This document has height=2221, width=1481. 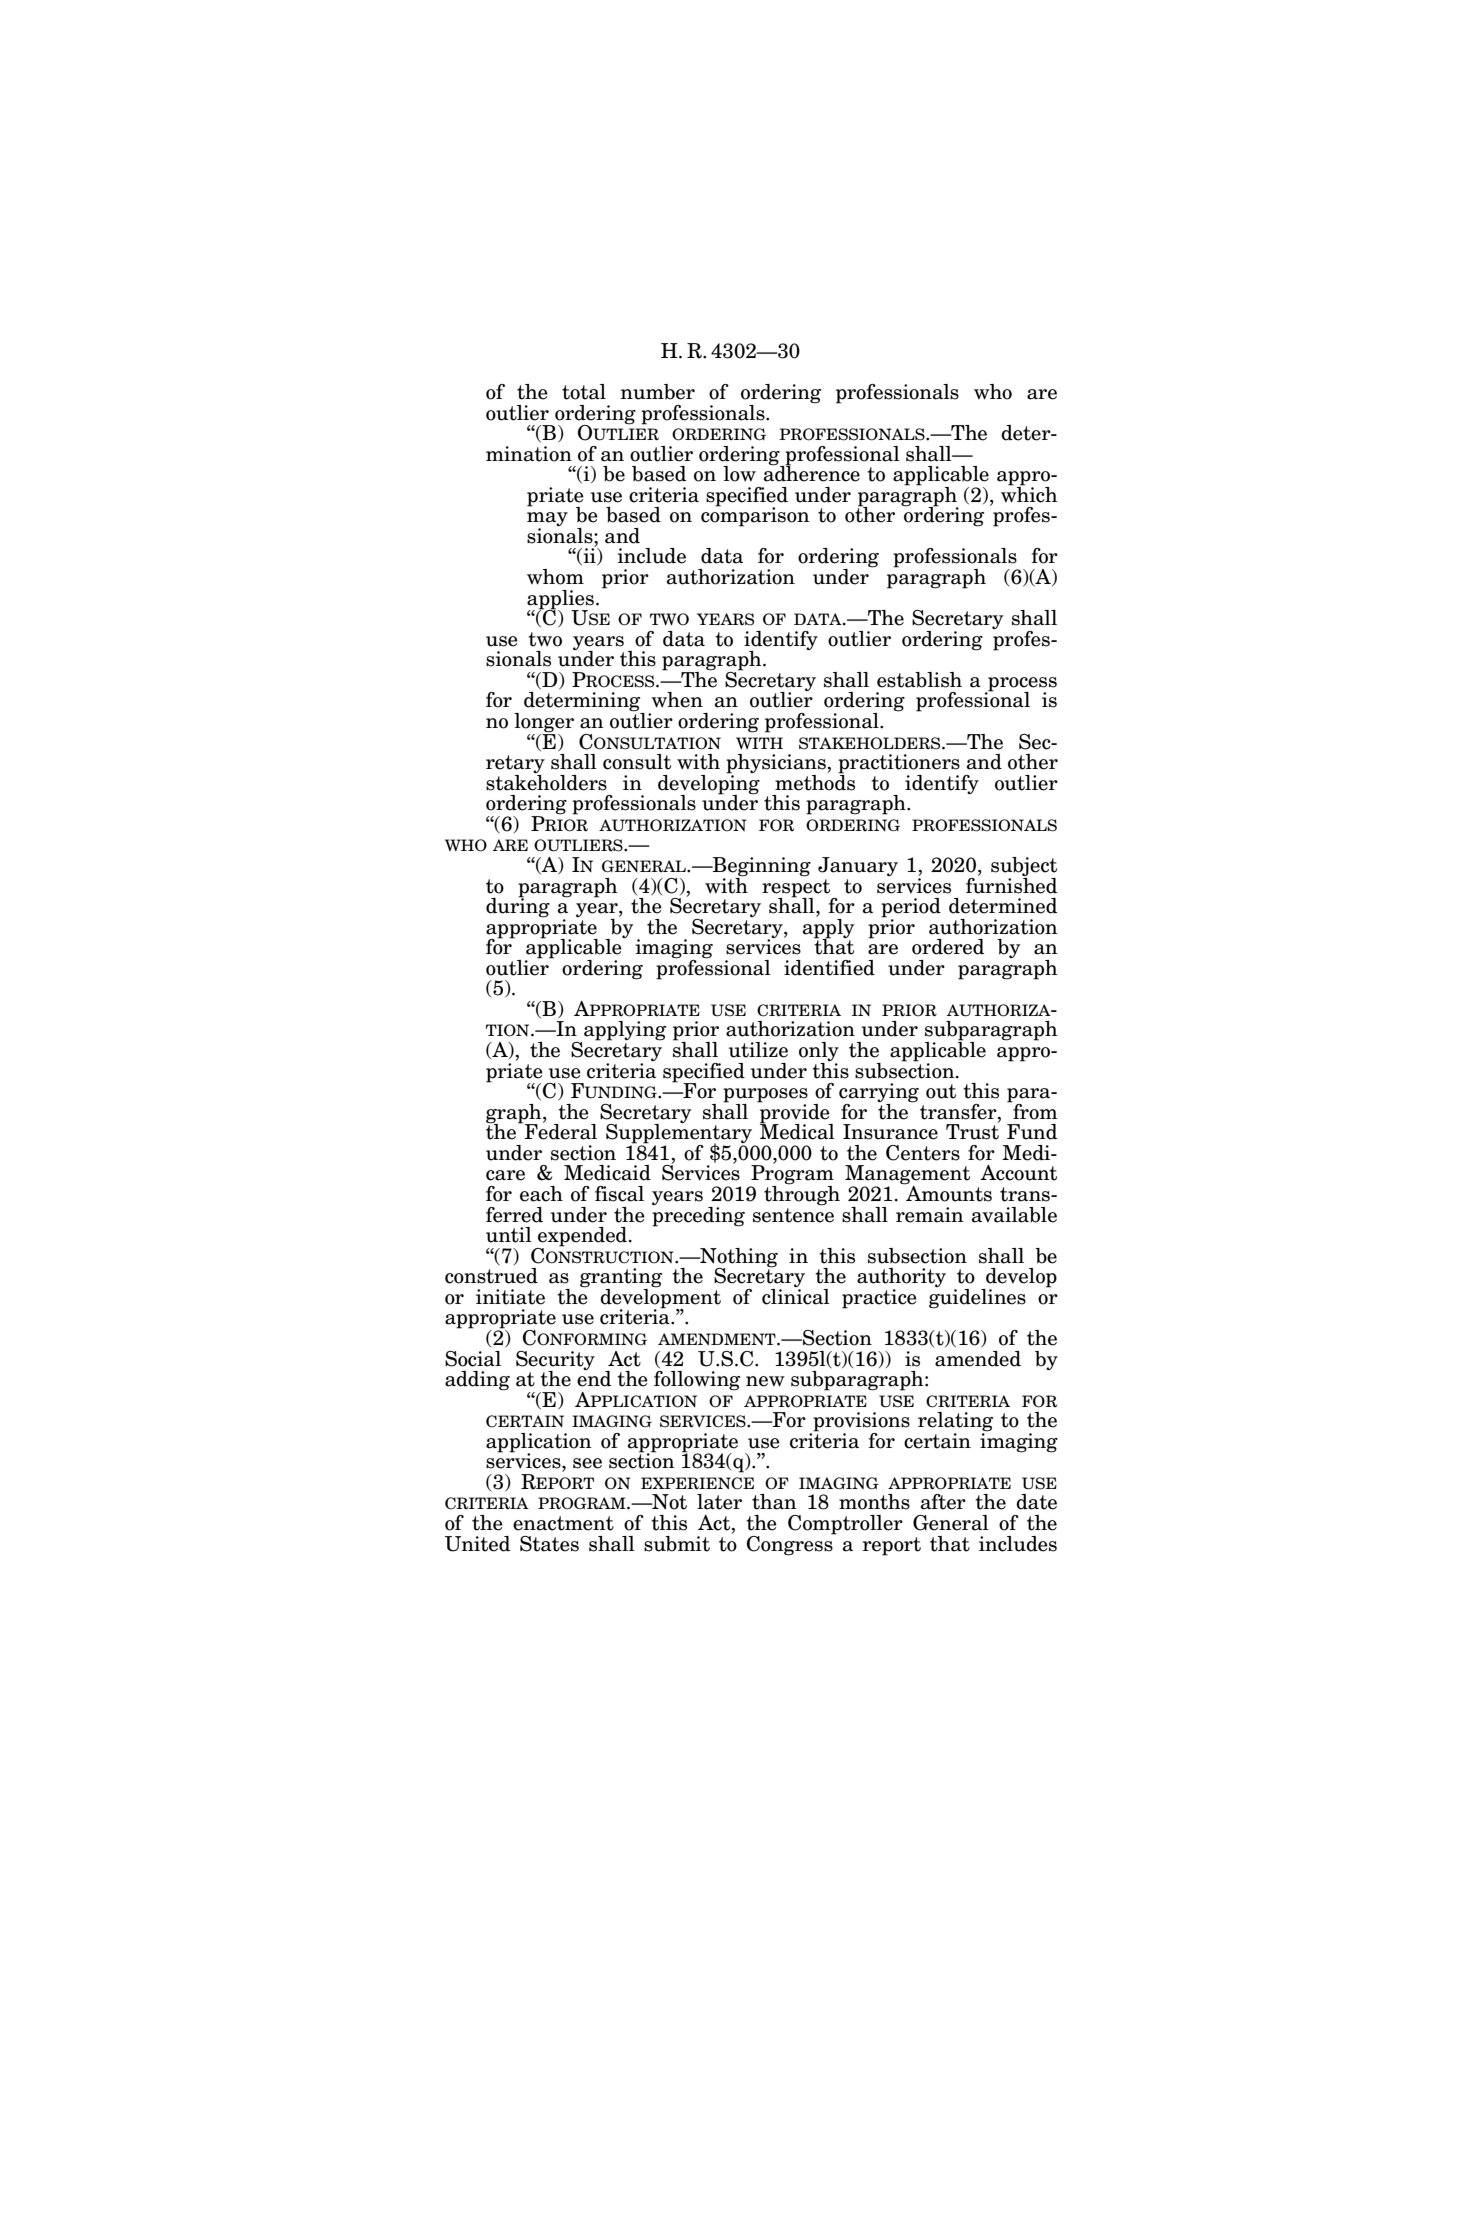 I want to click on than, so click(x=774, y=1502).
